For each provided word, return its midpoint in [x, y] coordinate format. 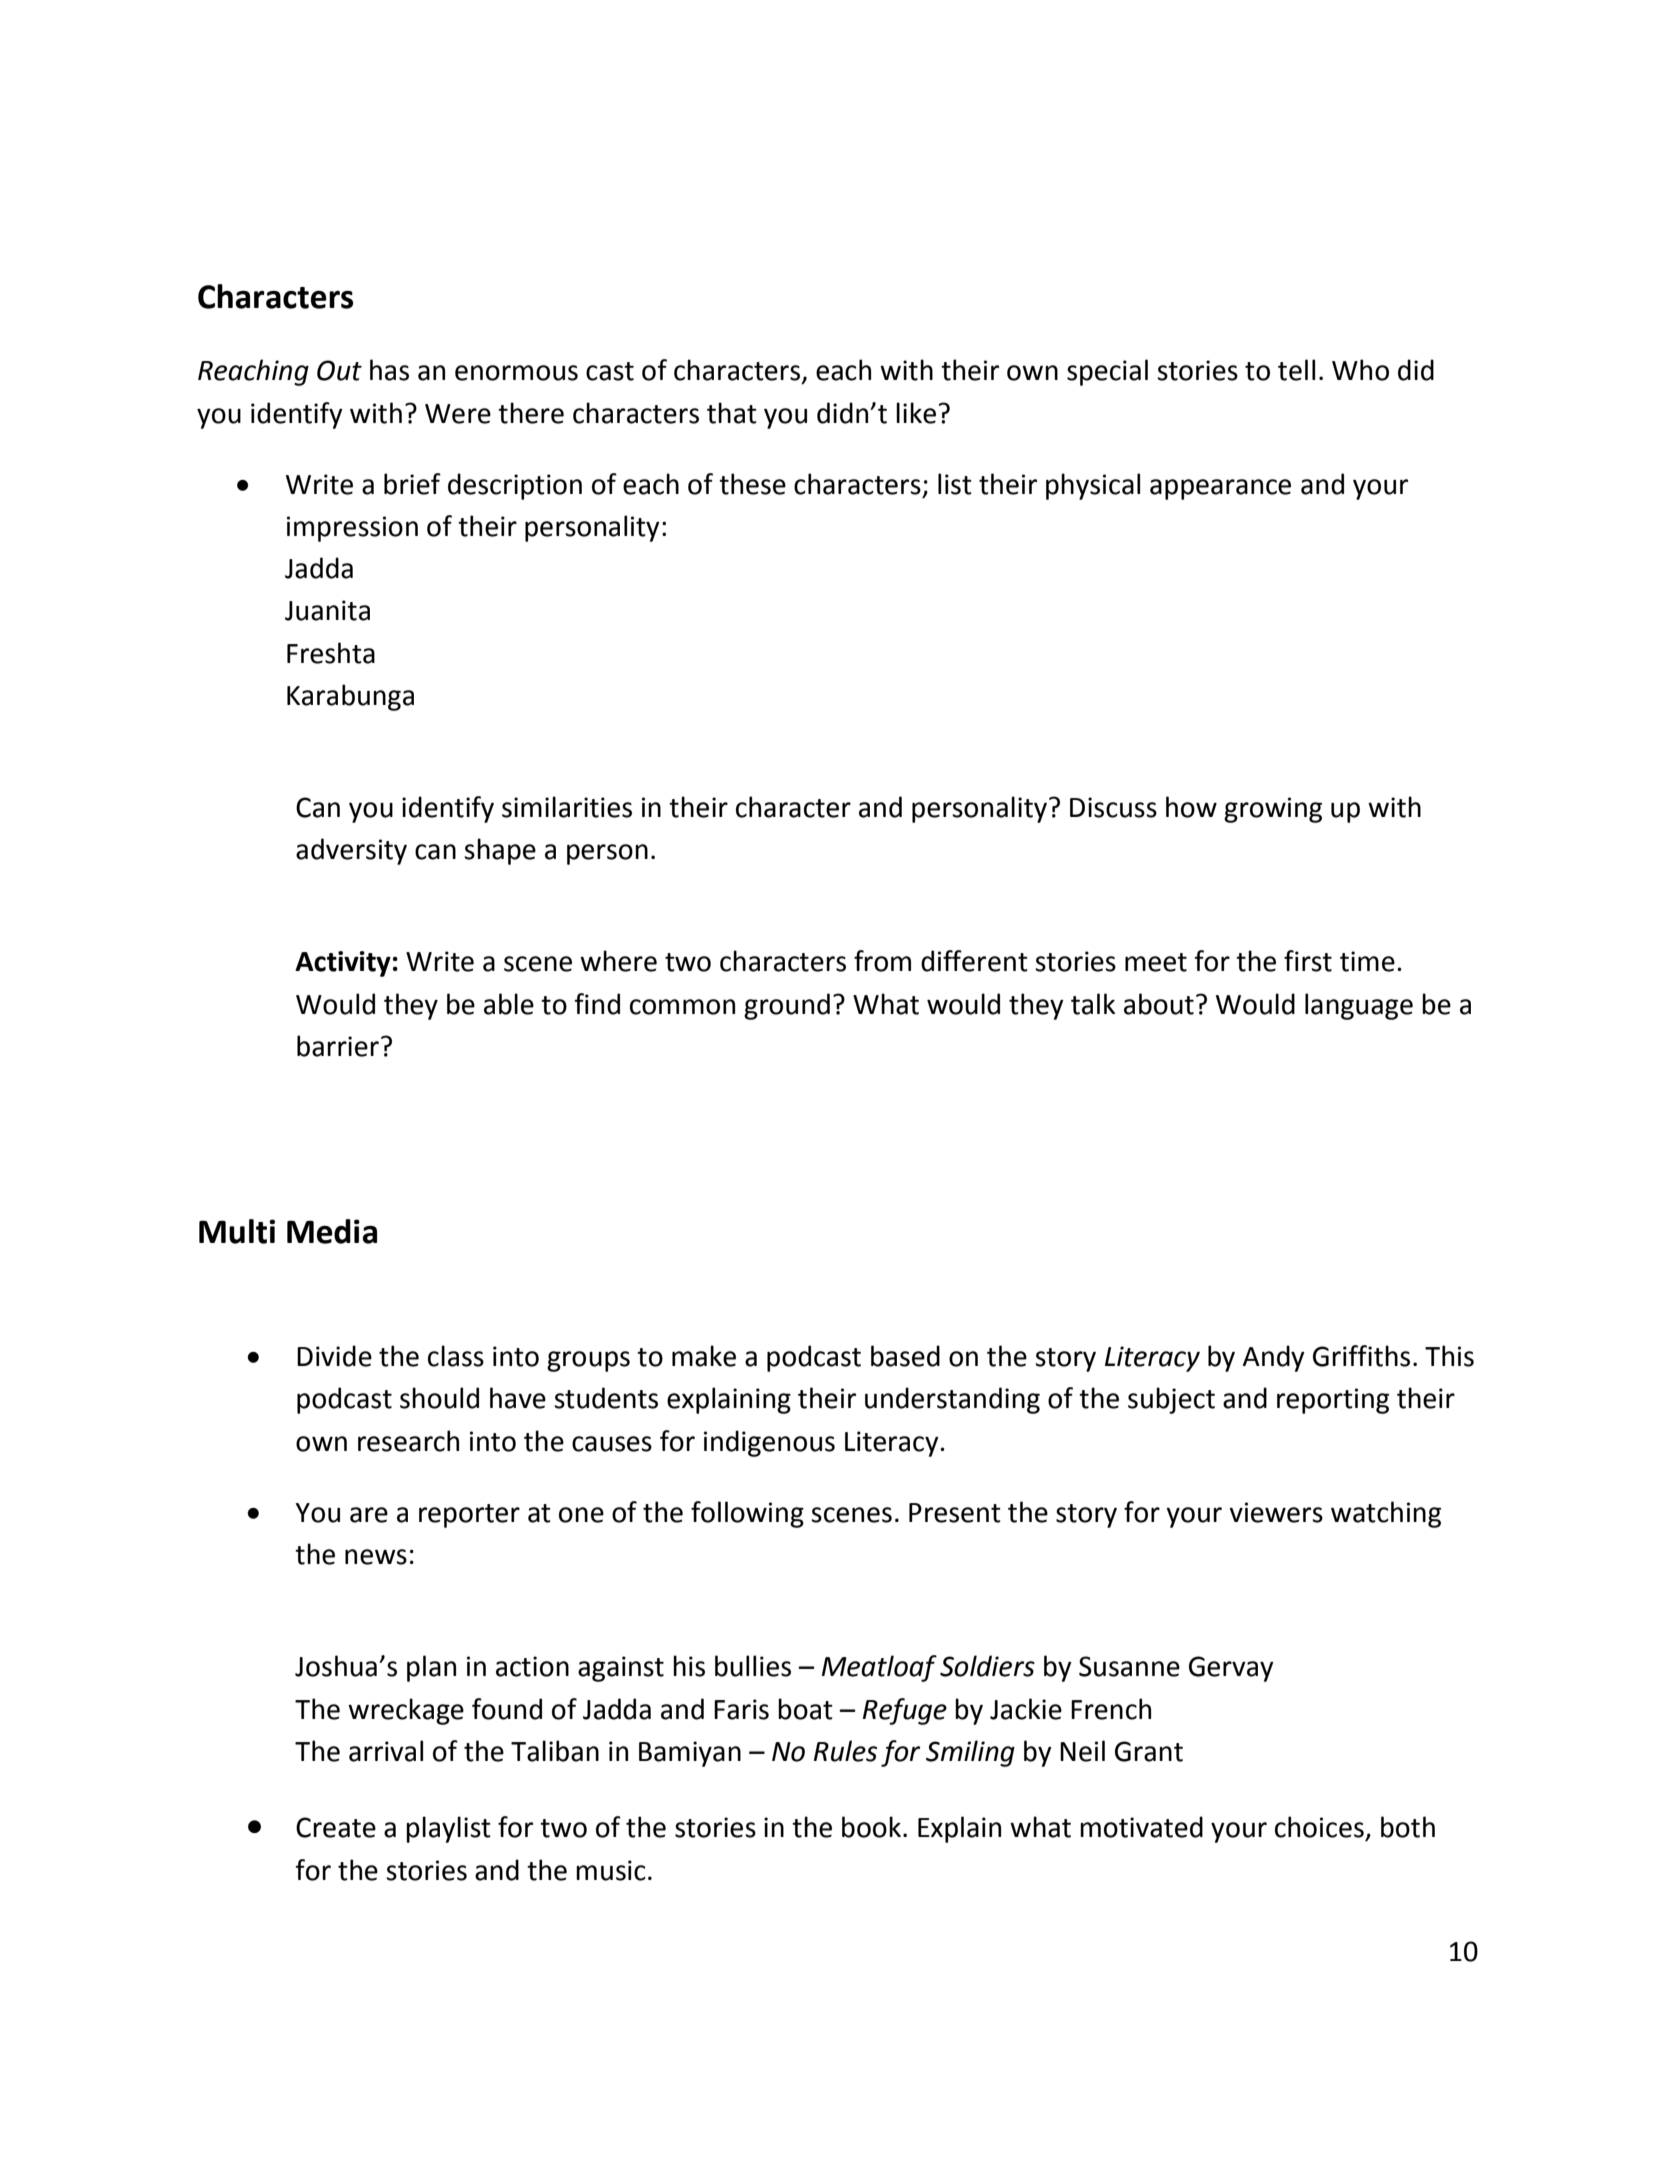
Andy [1273, 1358]
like [916, 413]
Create [336, 1827]
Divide [334, 1356]
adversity [351, 851]
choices [1319, 1827]
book [871, 1827]
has [389, 370]
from [882, 961]
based [905, 1356]
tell [1296, 370]
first [1308, 961]
